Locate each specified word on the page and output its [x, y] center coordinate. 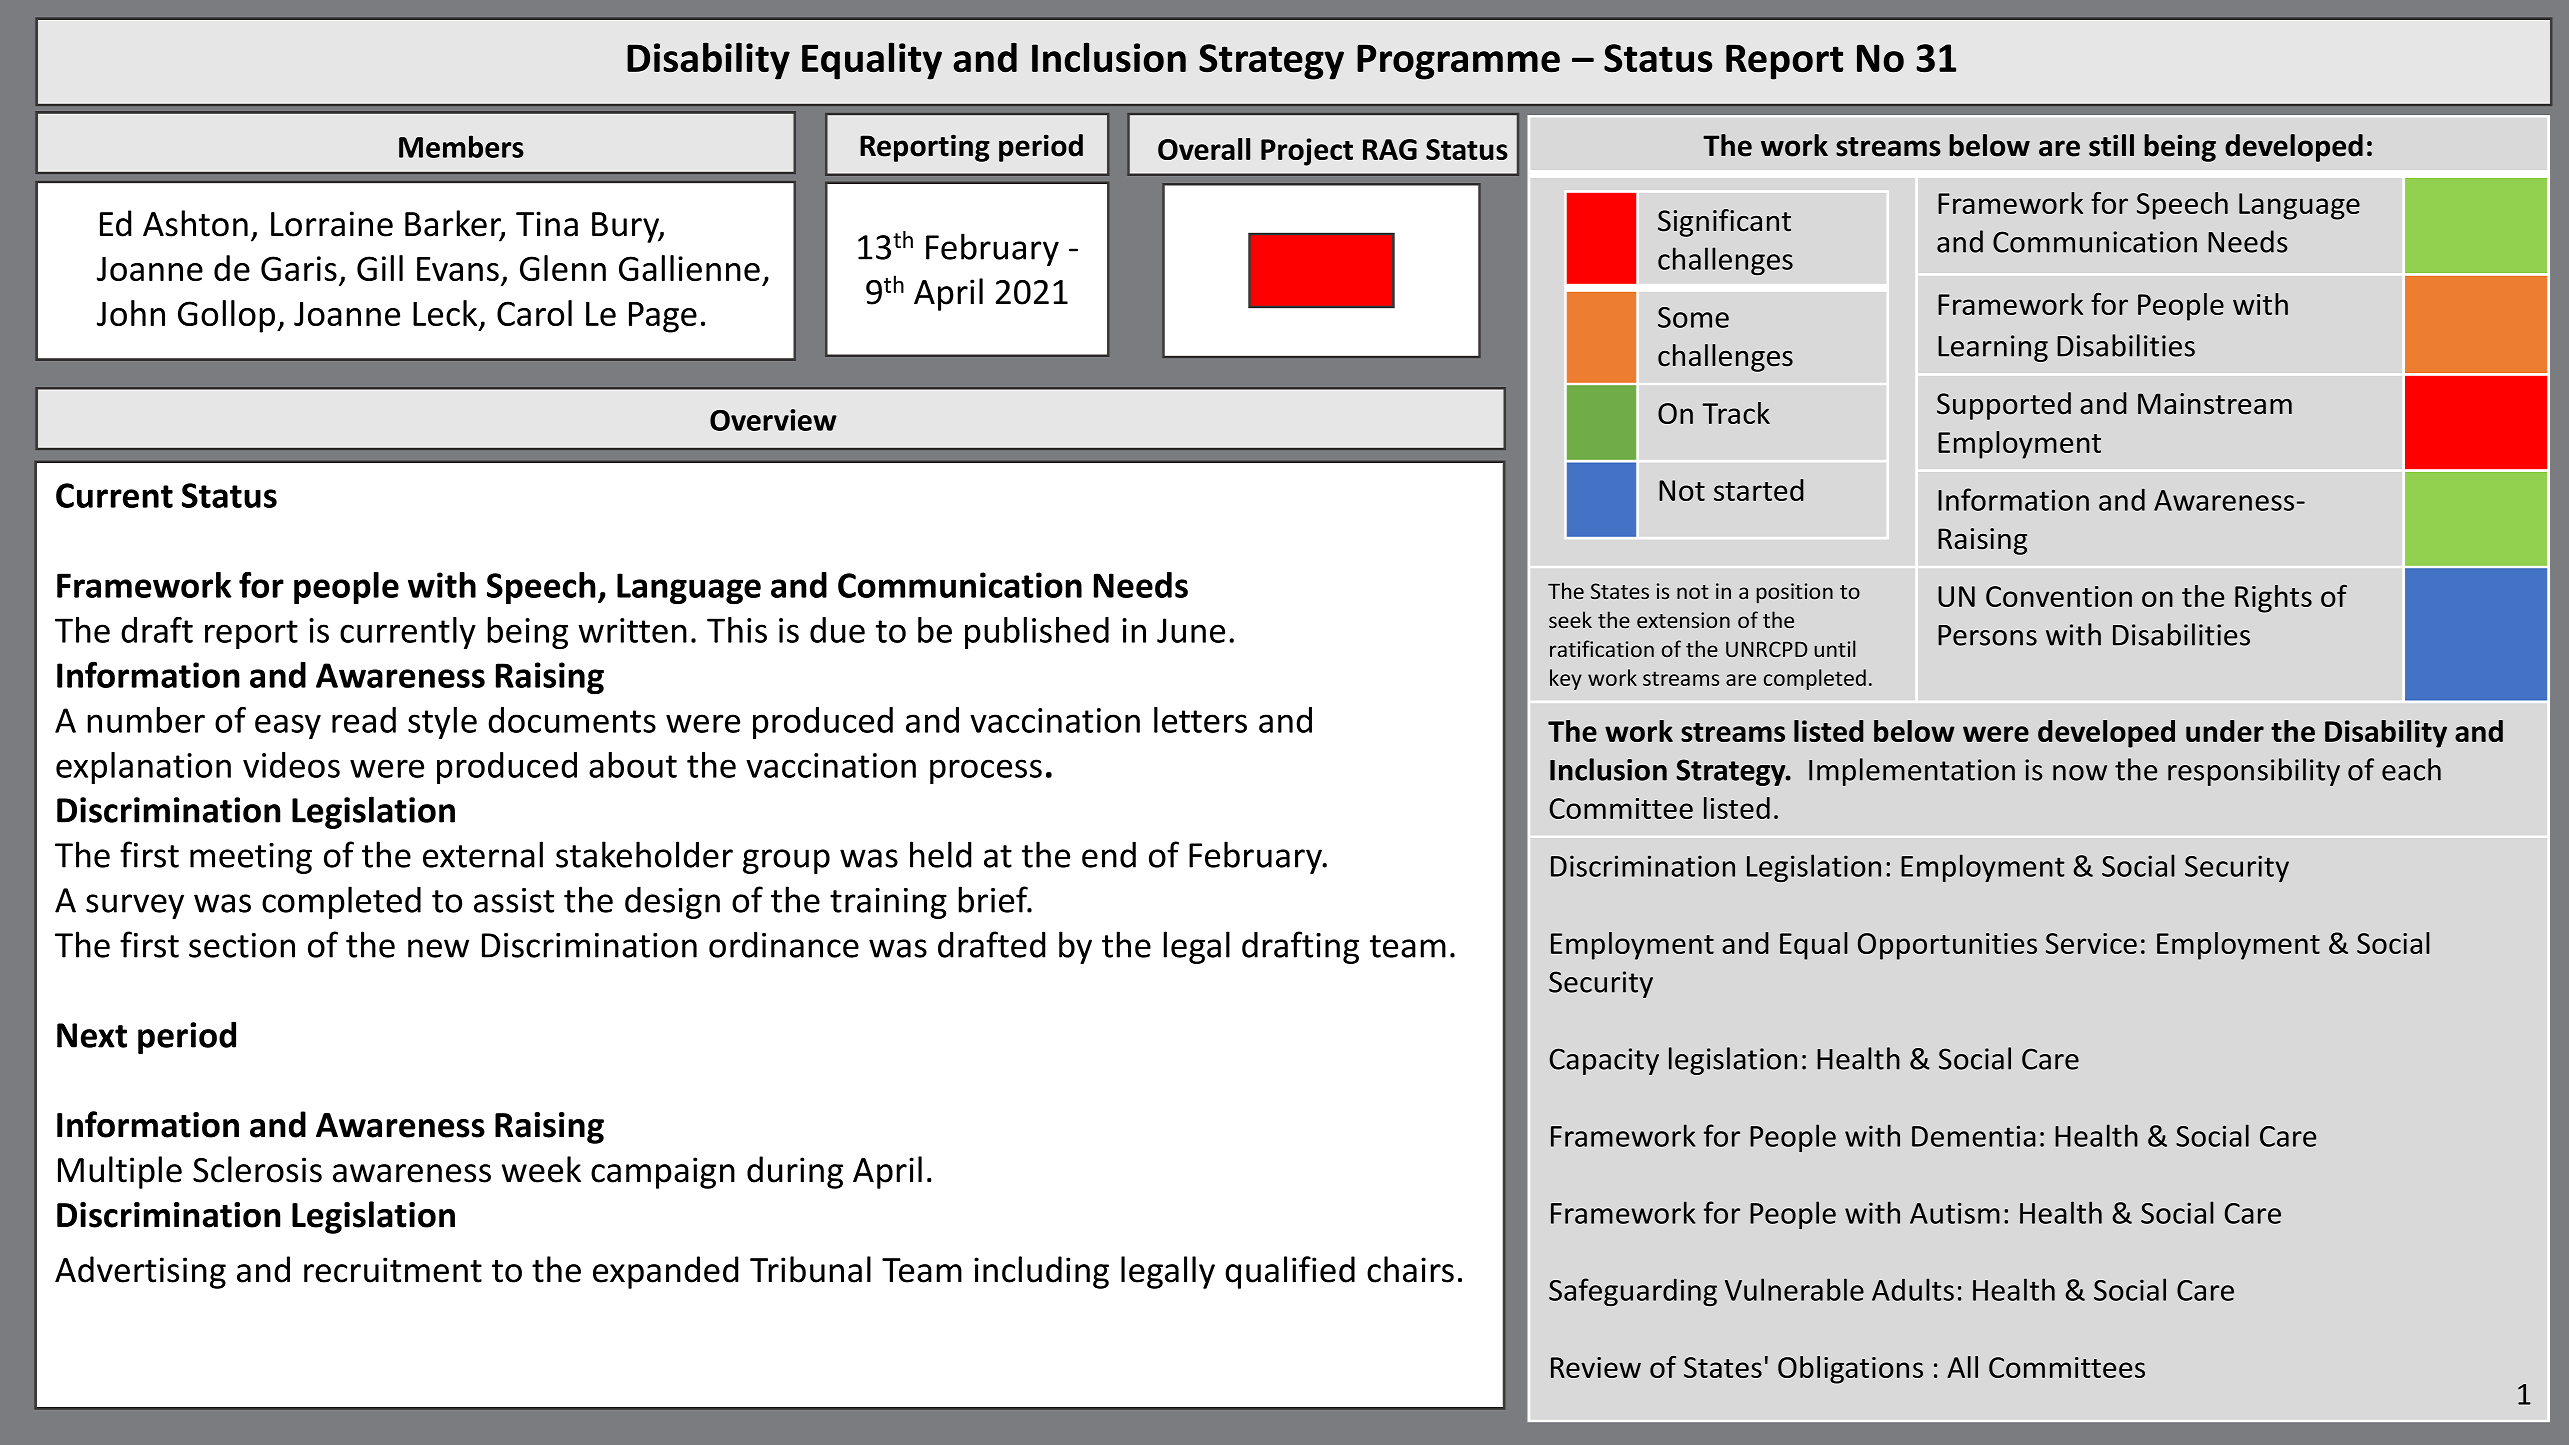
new [438, 948]
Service [2091, 943]
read [364, 720]
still [2111, 145]
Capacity [1604, 1061]
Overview [773, 420]
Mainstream [2215, 404]
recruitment [393, 1270]
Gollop [228, 316]
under [2225, 731]
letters [1200, 720]
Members [461, 146]
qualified [1290, 1272]
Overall [1204, 149]
